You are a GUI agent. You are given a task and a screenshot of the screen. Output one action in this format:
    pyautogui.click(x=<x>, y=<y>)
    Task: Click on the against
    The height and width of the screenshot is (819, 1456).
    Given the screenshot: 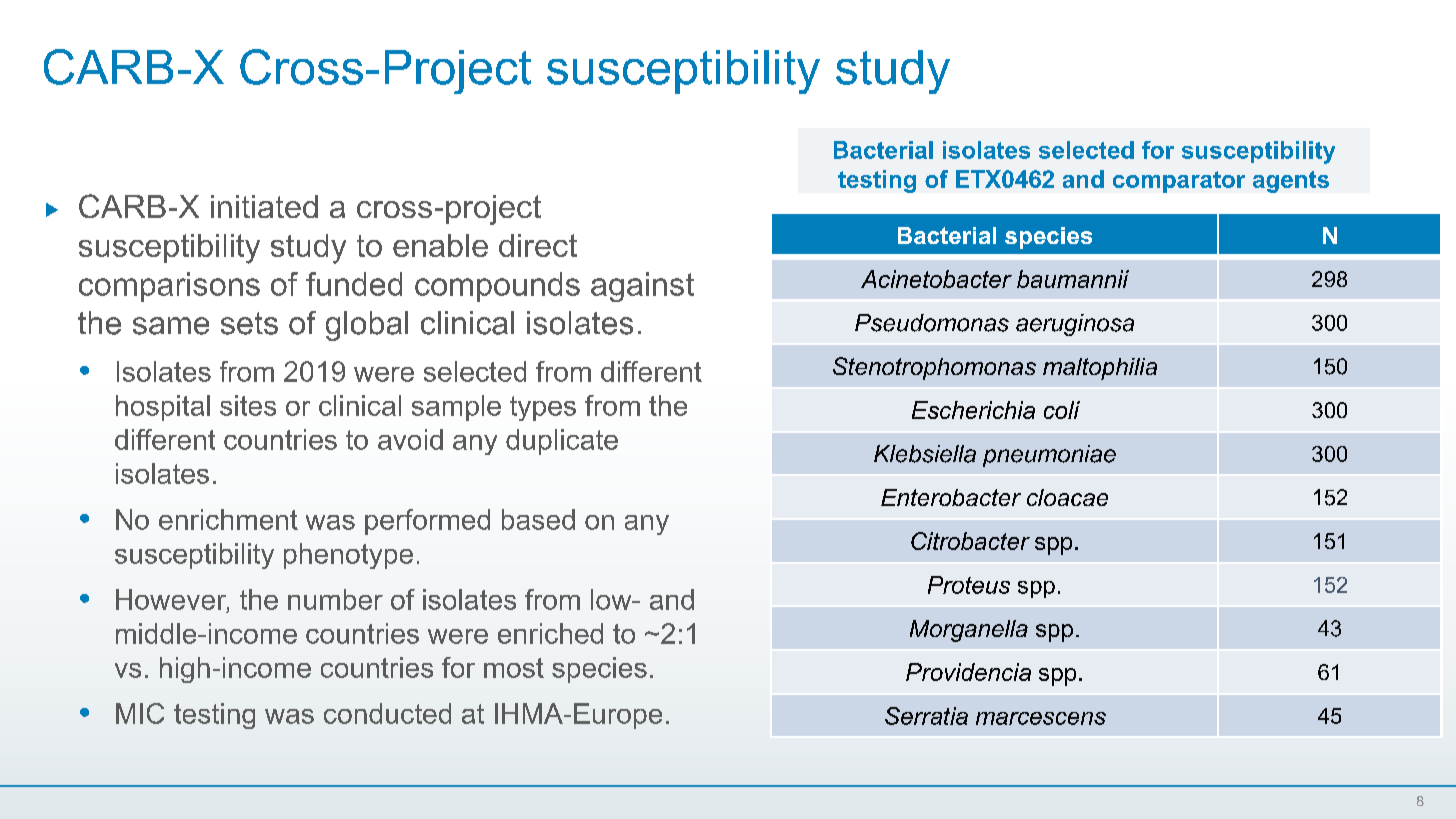 What is the action you would take?
    pyautogui.click(x=642, y=287)
